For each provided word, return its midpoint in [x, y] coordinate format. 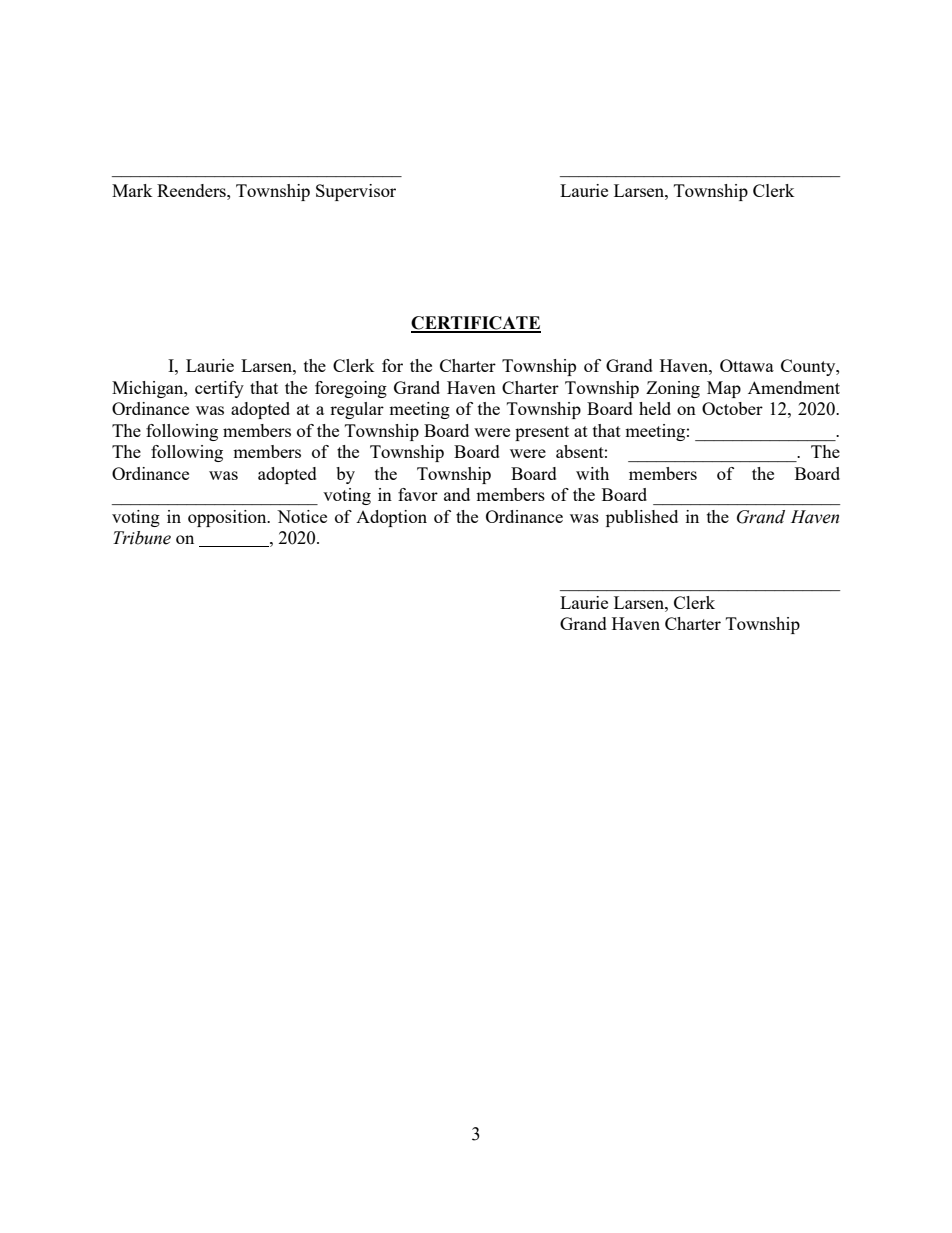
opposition [228, 518]
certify [219, 389]
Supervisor [356, 192]
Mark [132, 190]
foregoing [351, 389]
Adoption [391, 518]
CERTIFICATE [476, 324]
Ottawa [747, 365]
